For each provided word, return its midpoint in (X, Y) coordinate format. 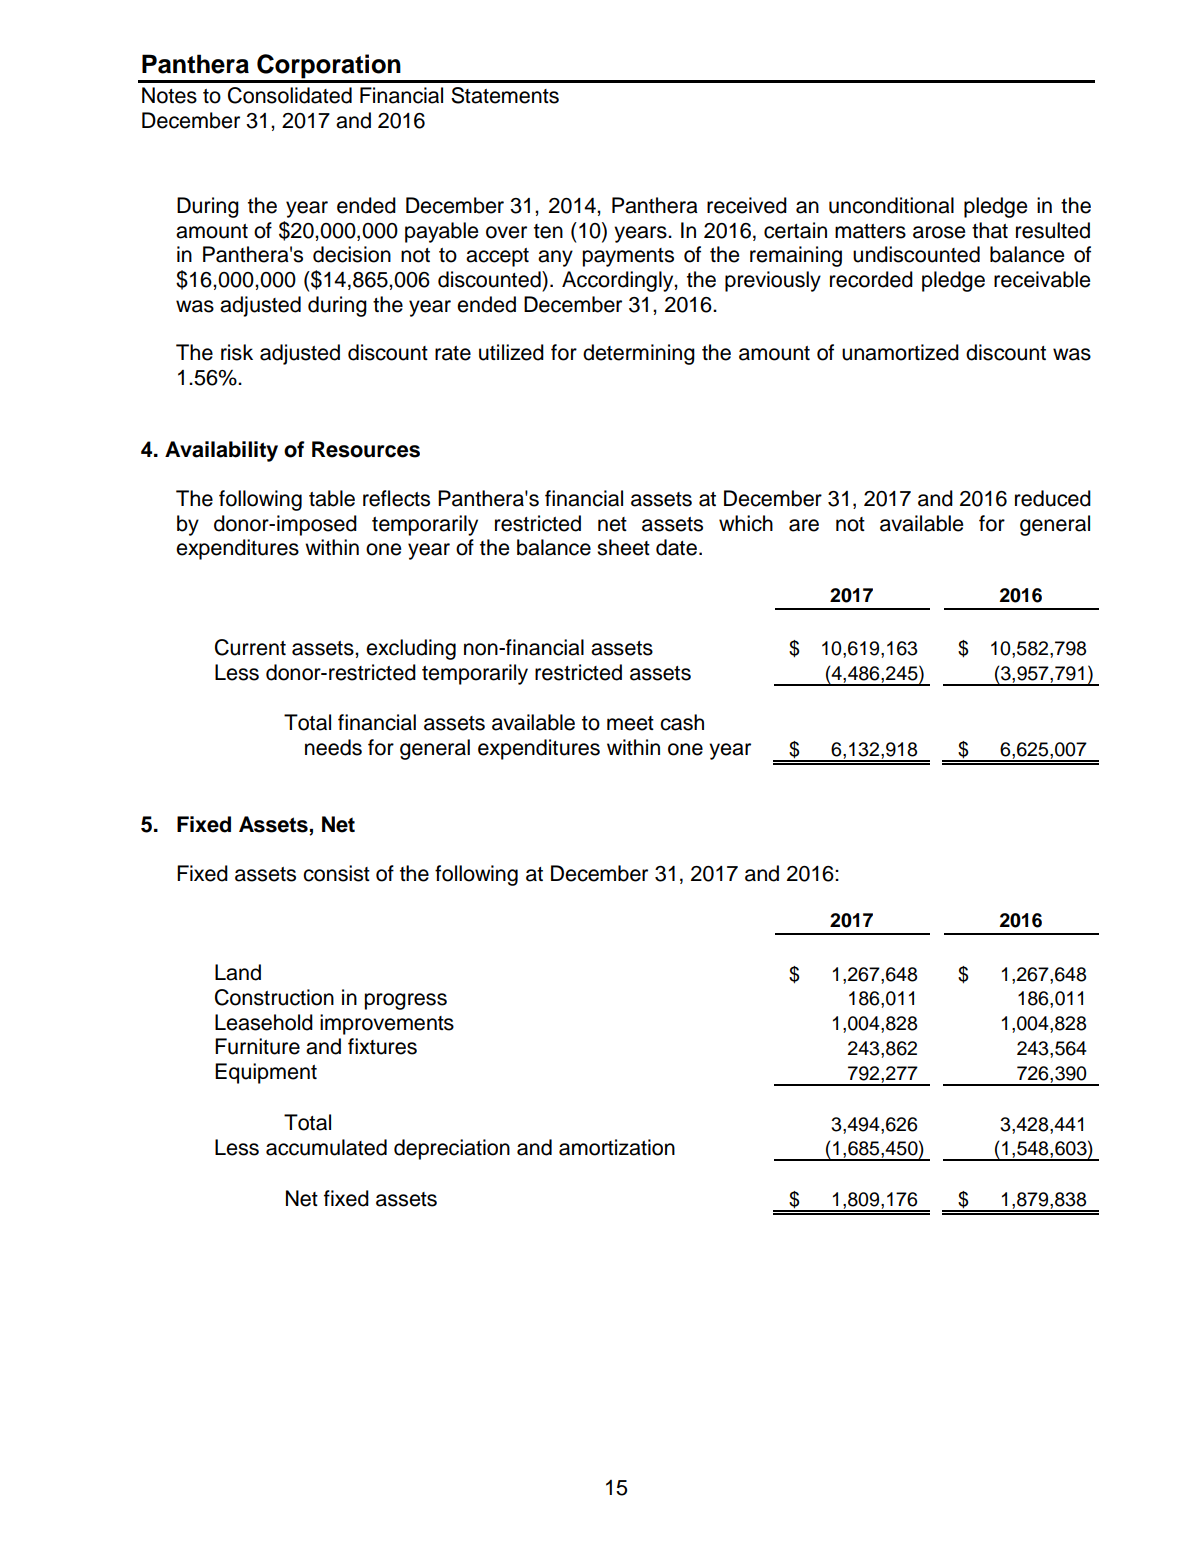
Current (250, 647)
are (804, 525)
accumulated (326, 1147)
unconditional (891, 205)
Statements (505, 95)
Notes (169, 95)
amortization (617, 1147)
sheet (623, 547)
